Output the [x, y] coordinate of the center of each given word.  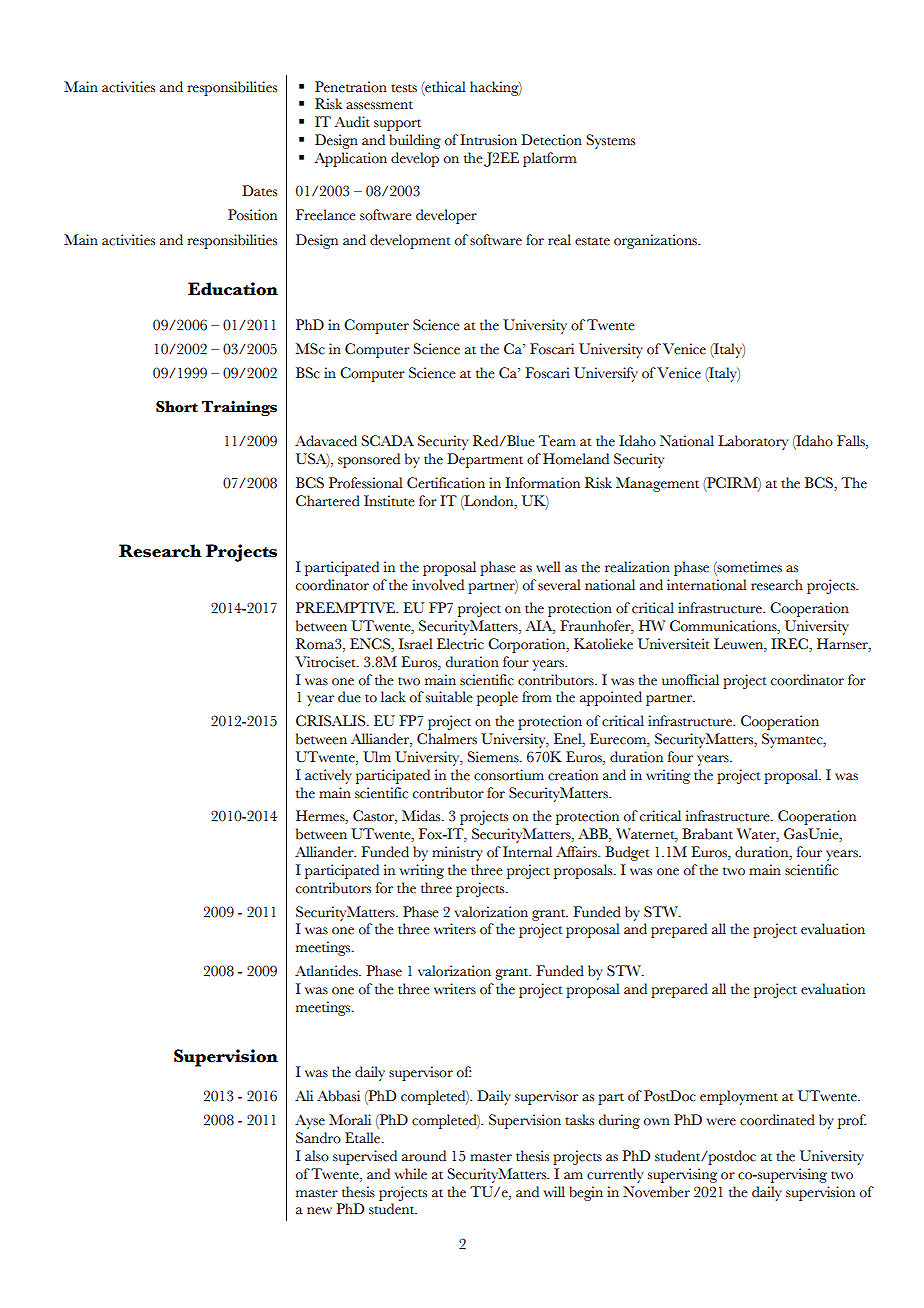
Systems [610, 141]
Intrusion [488, 140]
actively [328, 776]
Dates [259, 191]
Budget [627, 853]
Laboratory [753, 442]
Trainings [239, 408]
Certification [446, 483]
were [721, 1122]
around [424, 1156]
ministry [457, 853]
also [317, 1156]
